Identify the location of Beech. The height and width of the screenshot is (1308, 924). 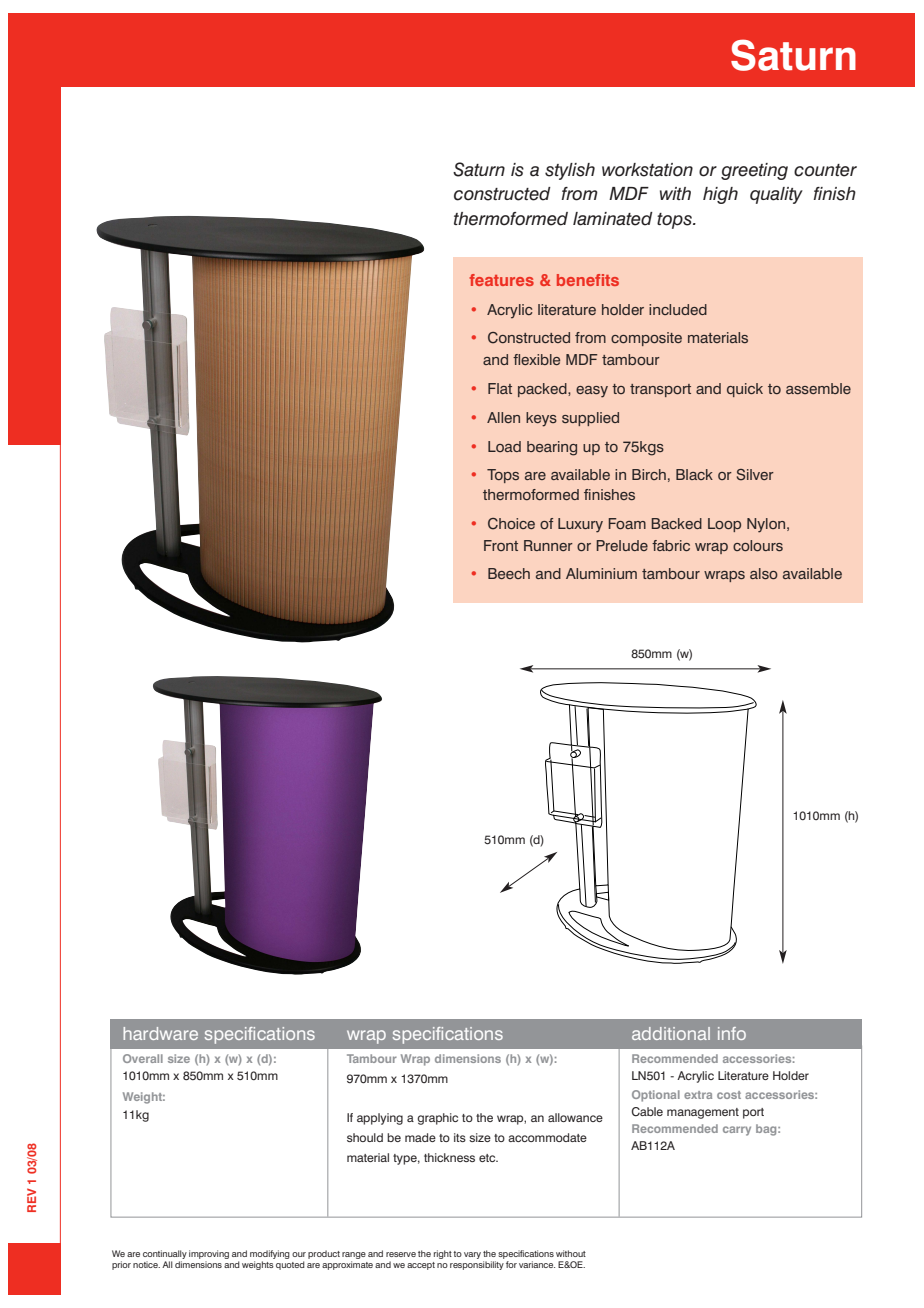
(509, 573).
